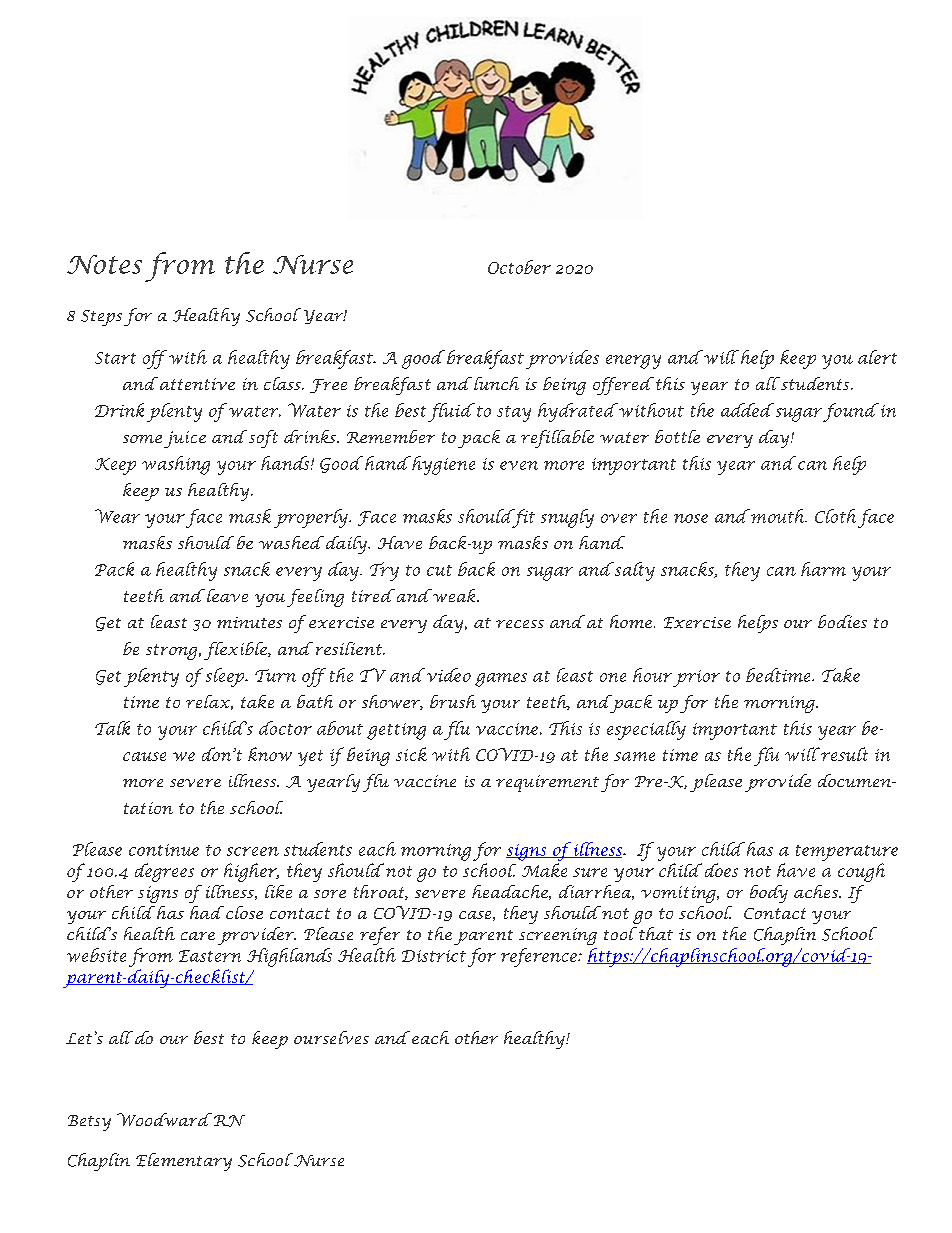 This screenshot has height=1233, width=952. Describe the element at coordinates (520, 624) in the screenshot. I see `recess` at that location.
